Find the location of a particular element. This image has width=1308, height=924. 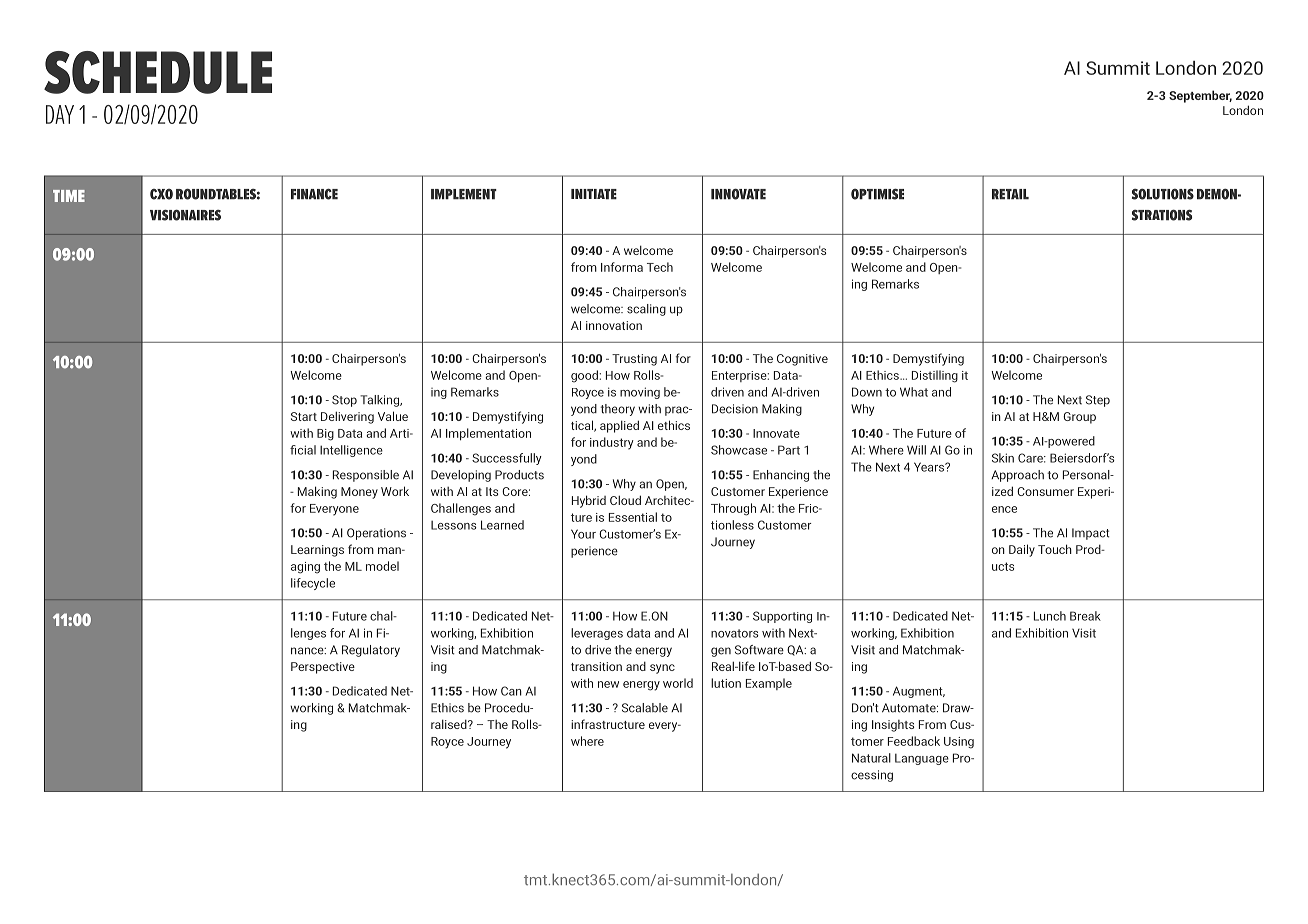

INITIATE is located at coordinates (594, 194).
